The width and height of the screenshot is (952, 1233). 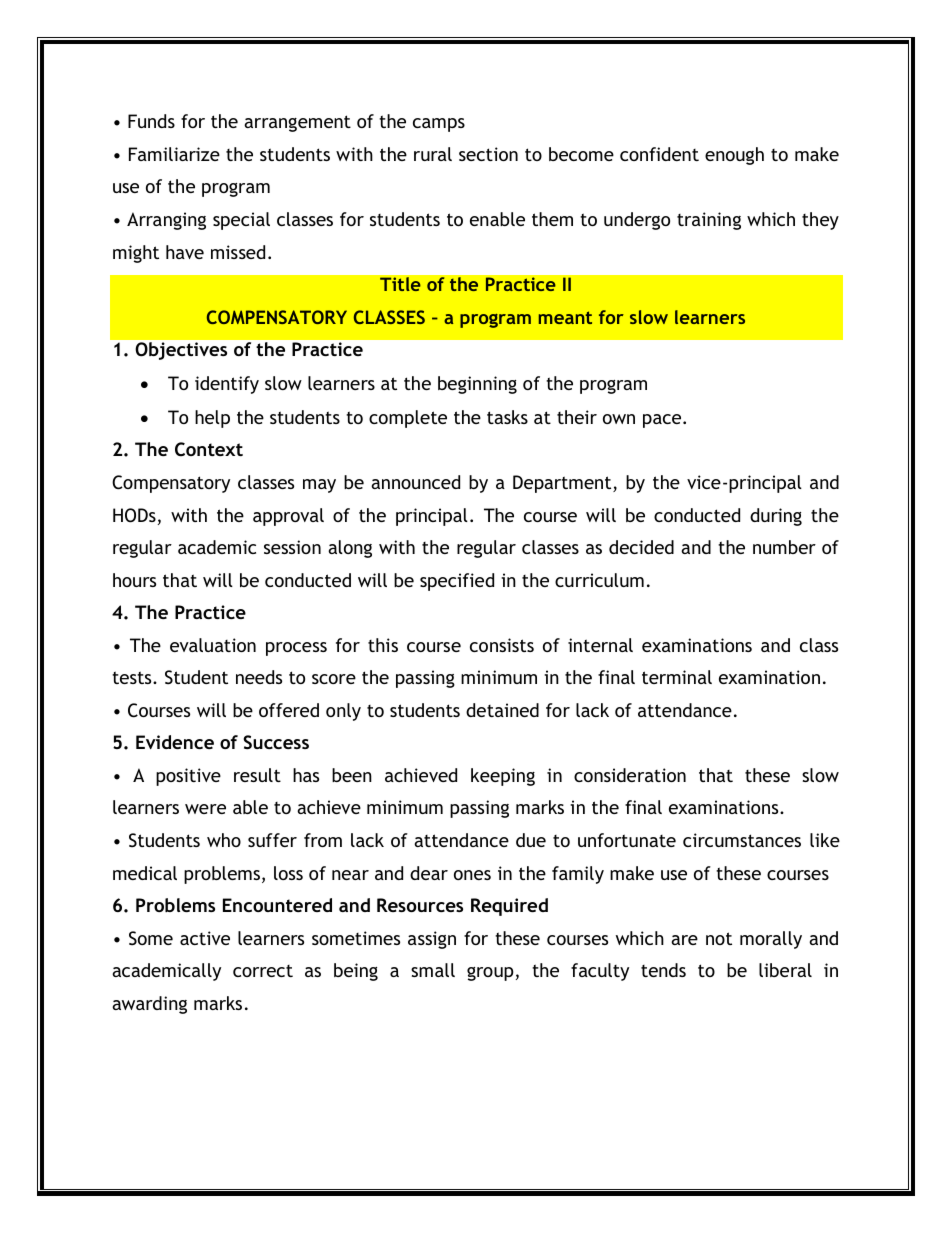 What do you see at coordinates (181, 351) in the screenshot?
I see `Objectives` at bounding box center [181, 351].
